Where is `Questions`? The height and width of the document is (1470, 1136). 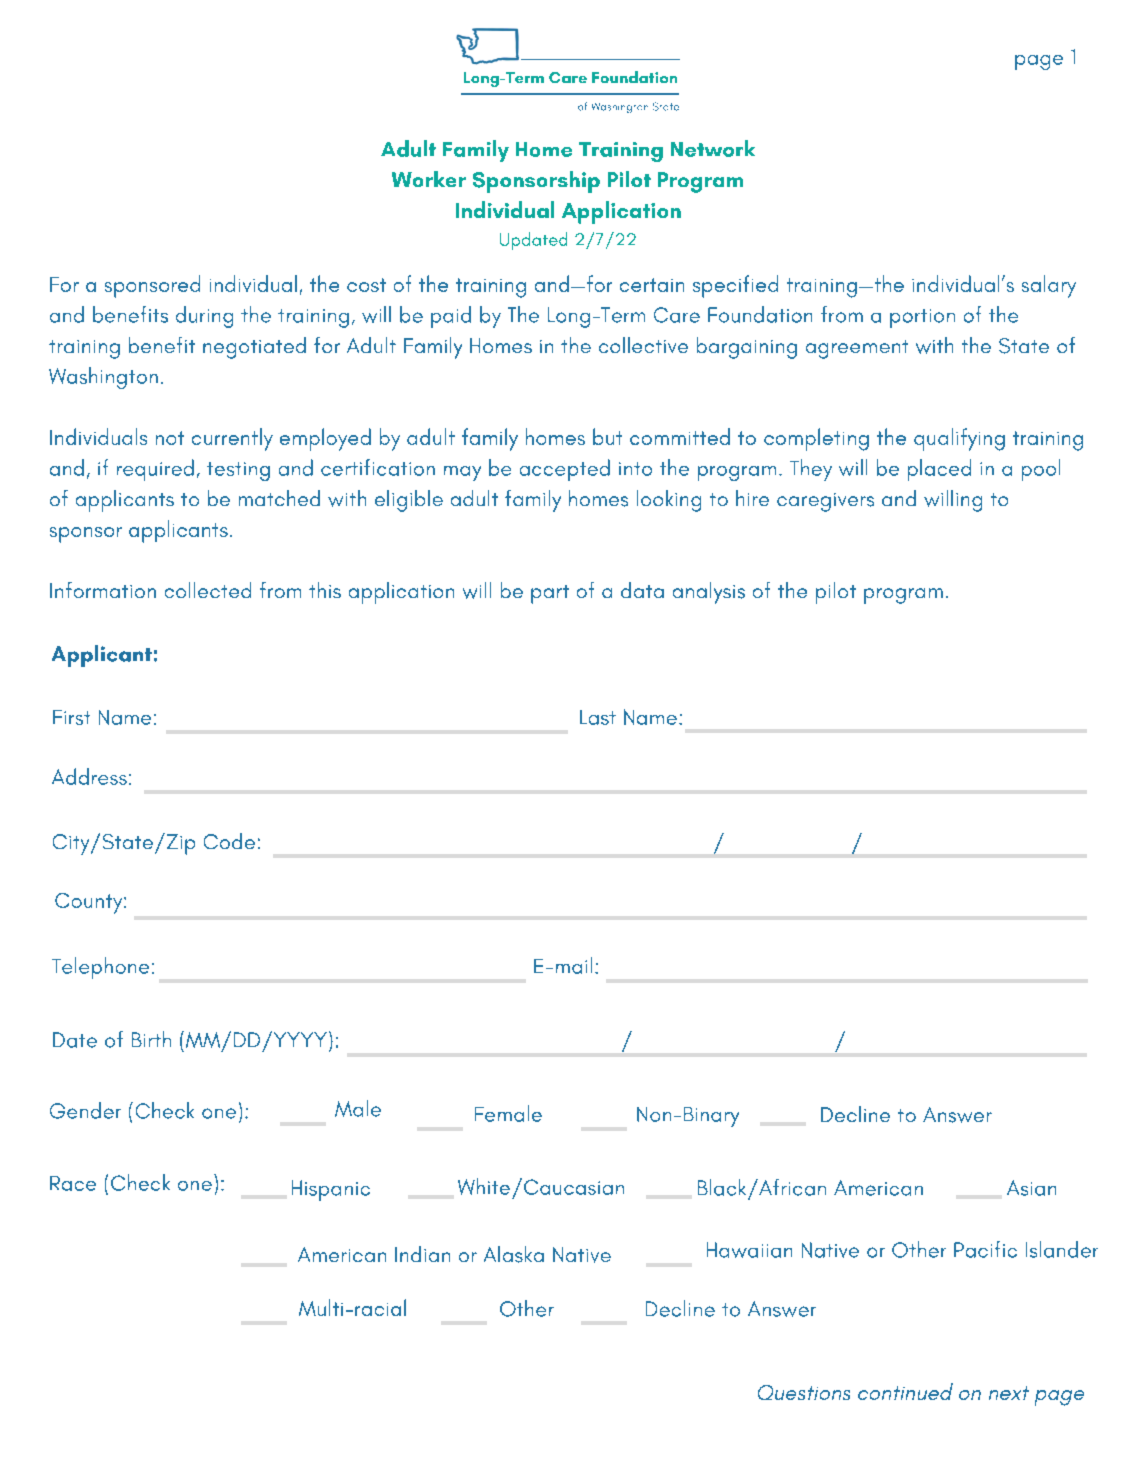
Questions is located at coordinates (804, 1392).
